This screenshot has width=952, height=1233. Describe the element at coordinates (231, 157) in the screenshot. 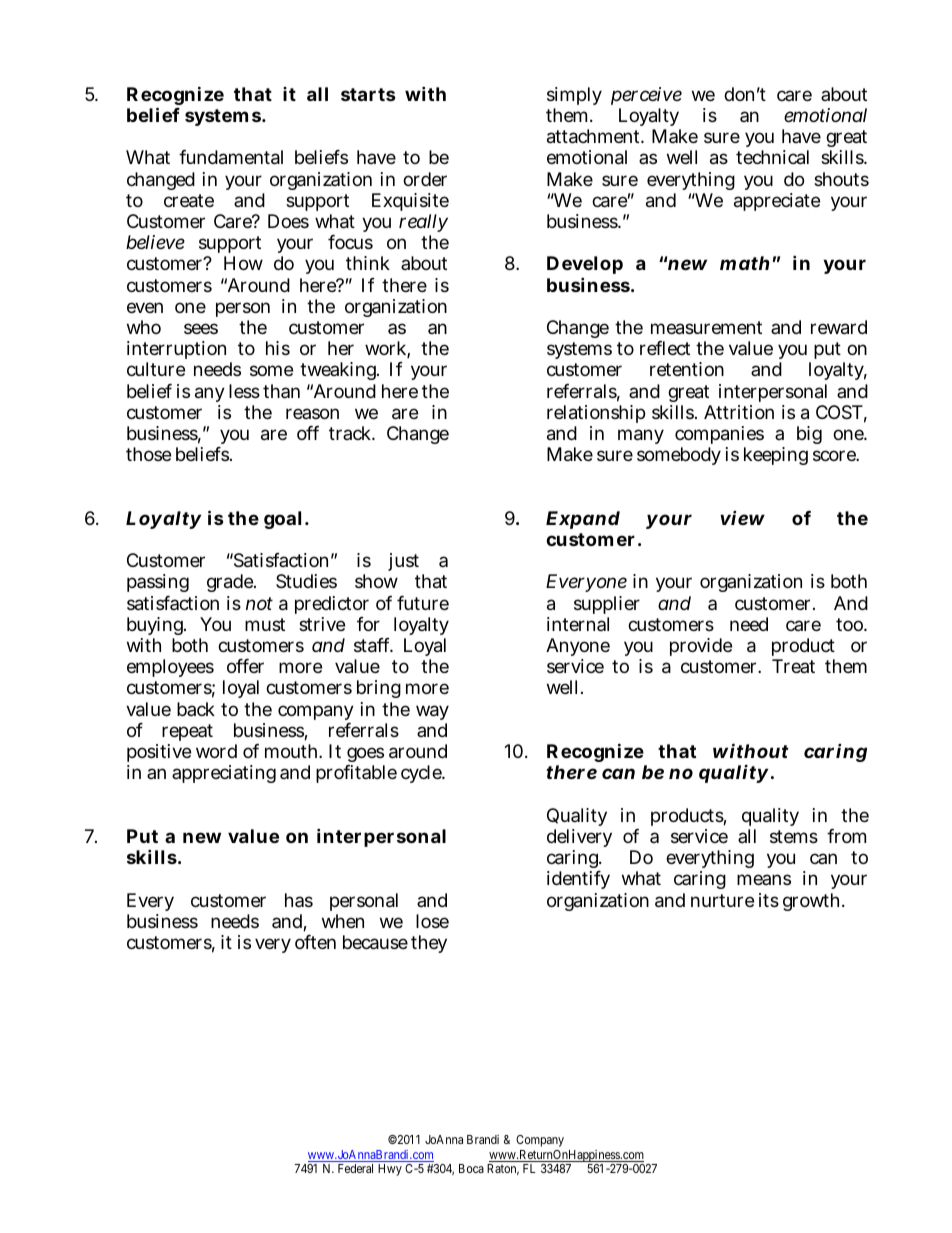

I see `fundamental` at that location.
